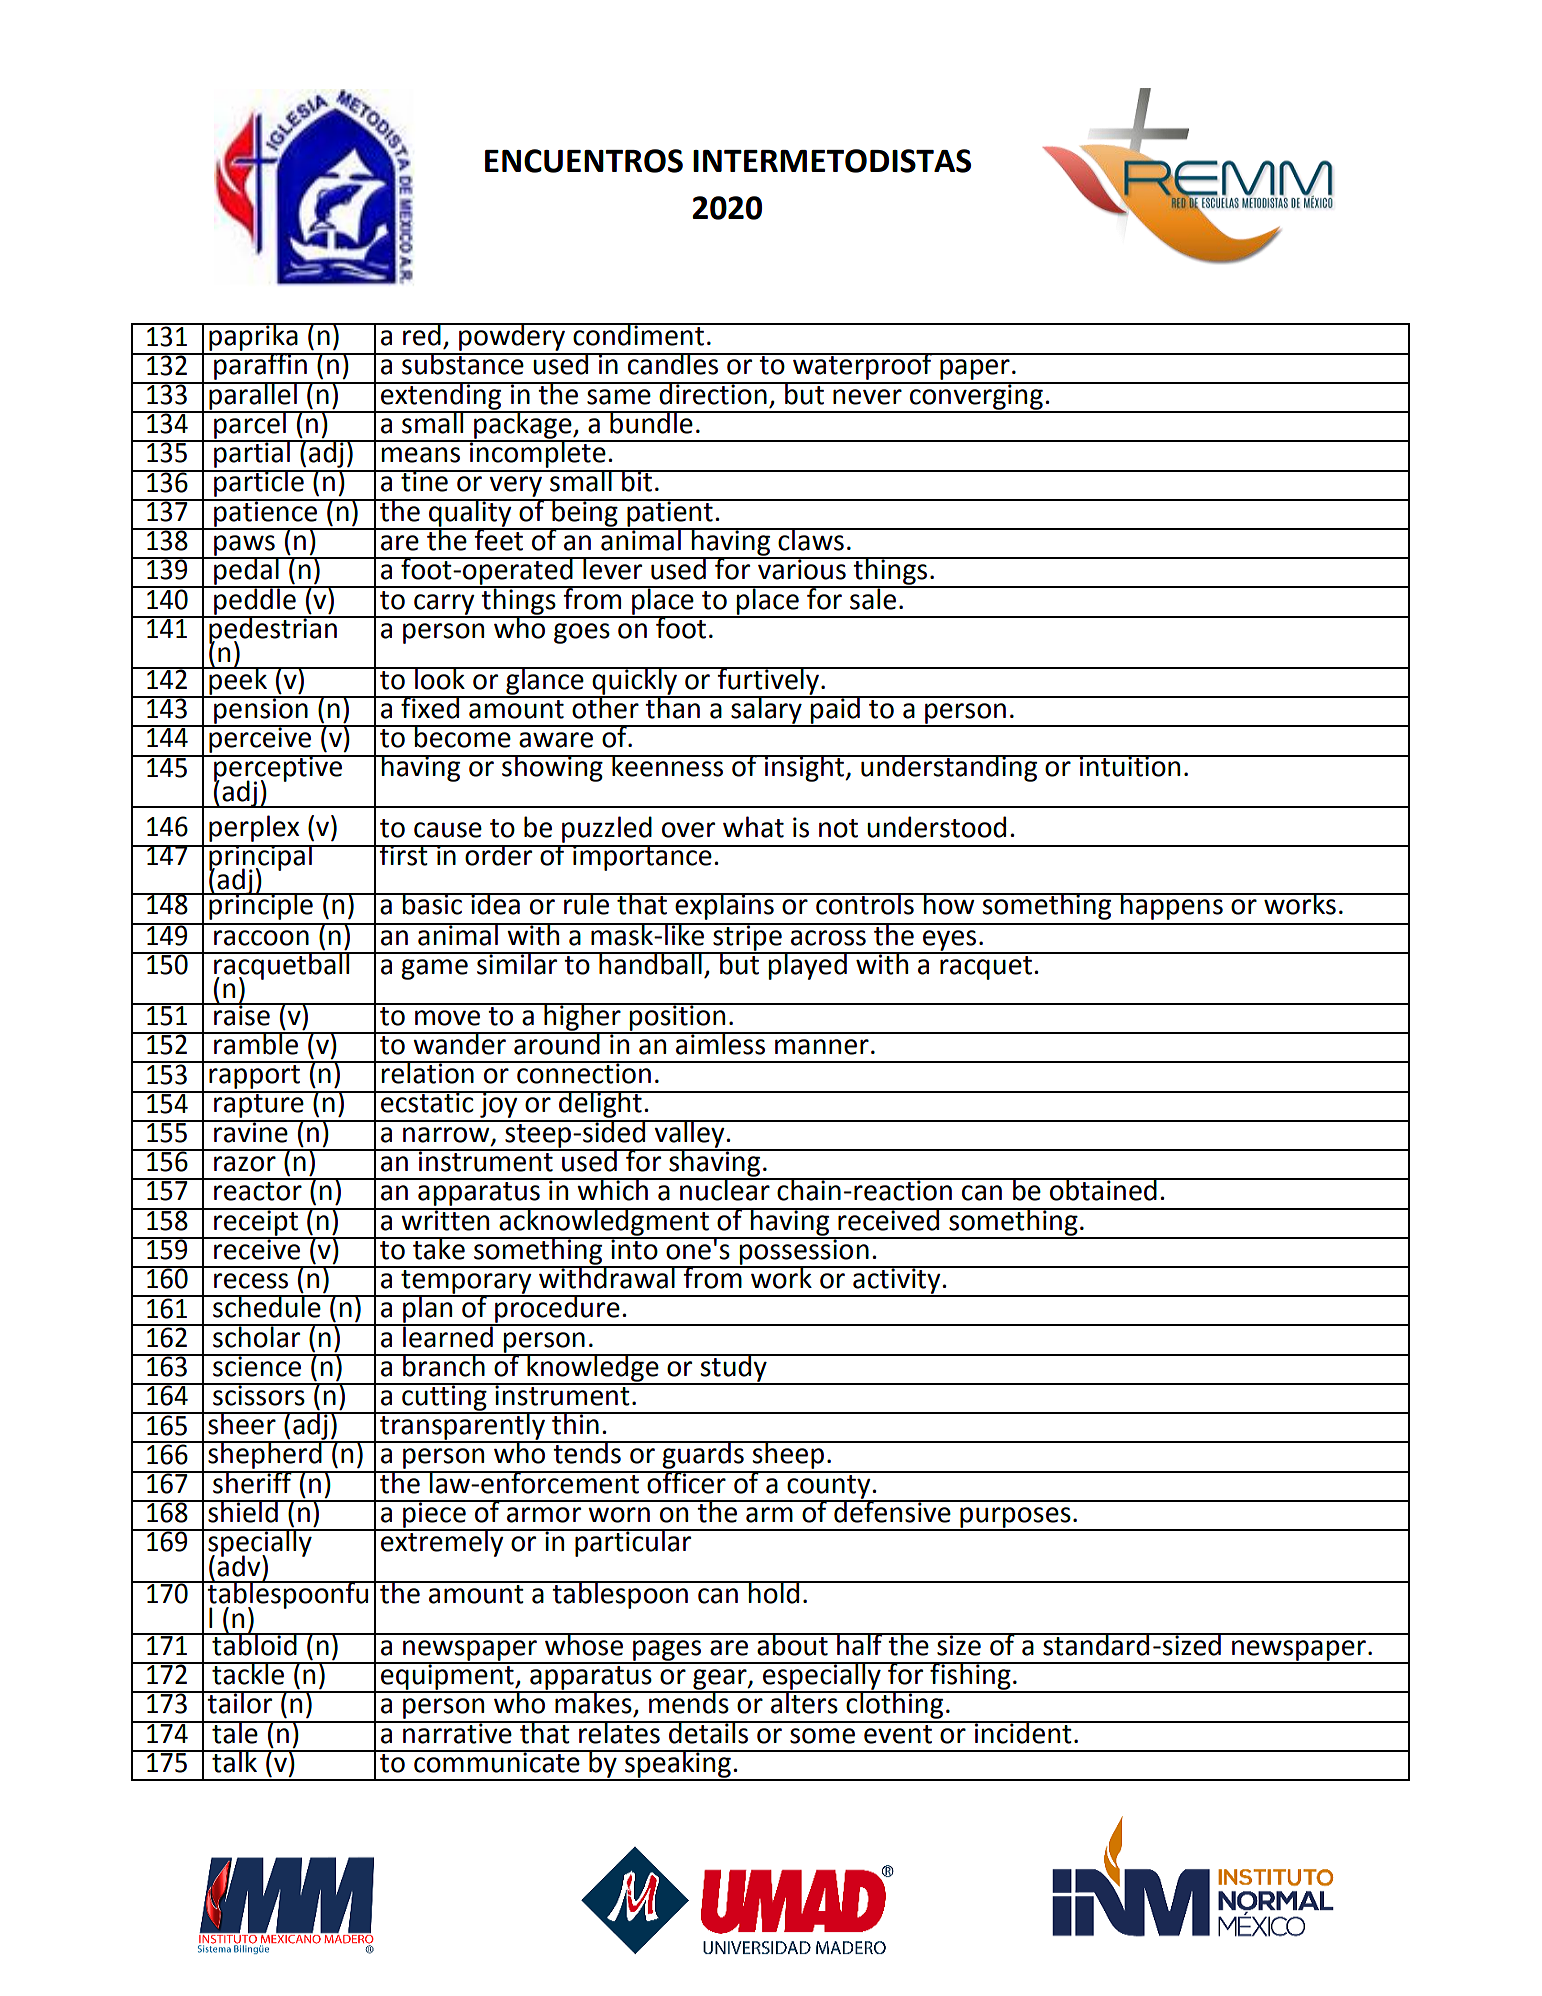 The image size is (1542, 1996). Describe the element at coordinates (976, 397) in the screenshot. I see `converging` at that location.
